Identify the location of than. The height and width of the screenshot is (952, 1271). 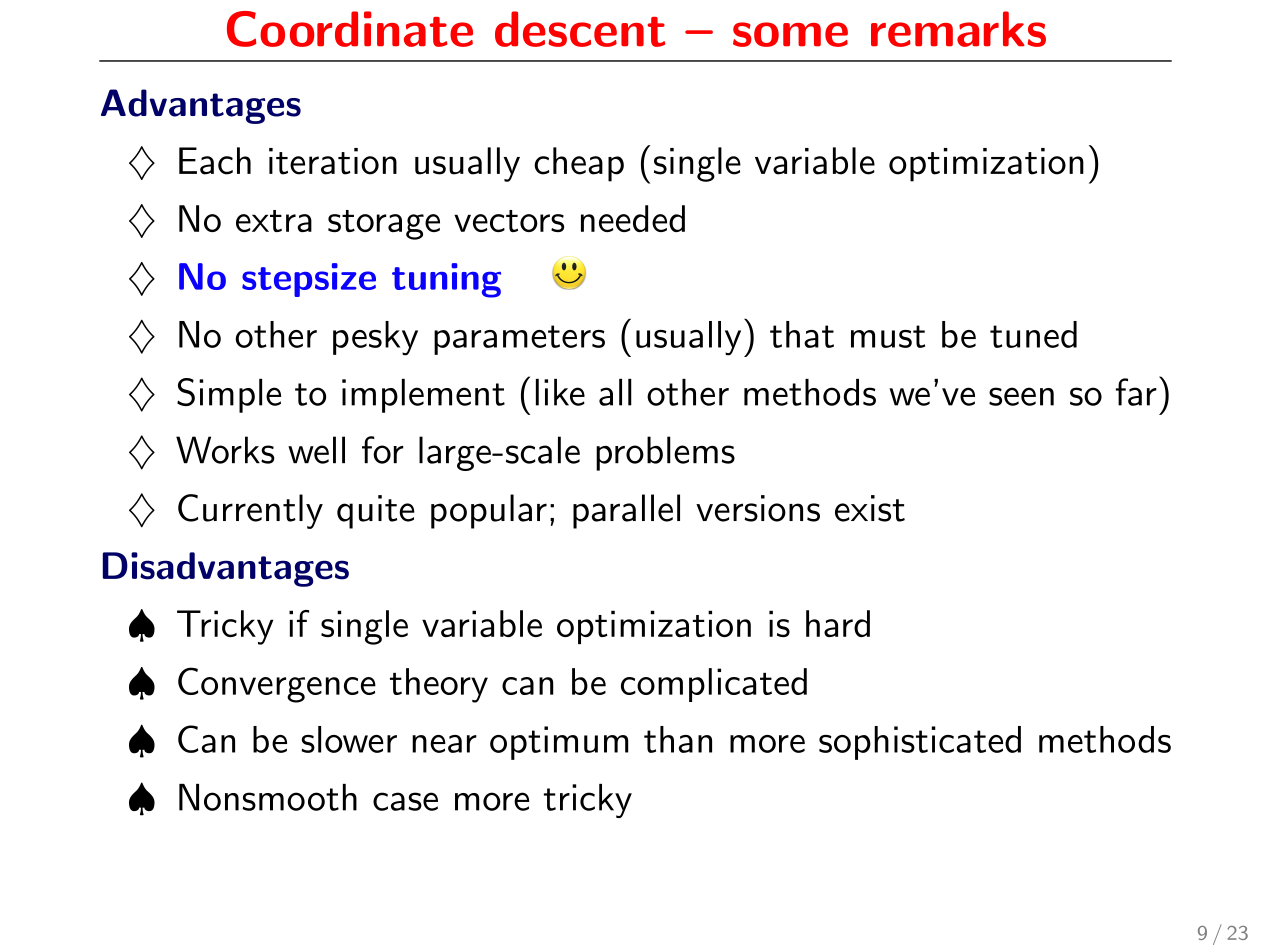
(678, 739).
